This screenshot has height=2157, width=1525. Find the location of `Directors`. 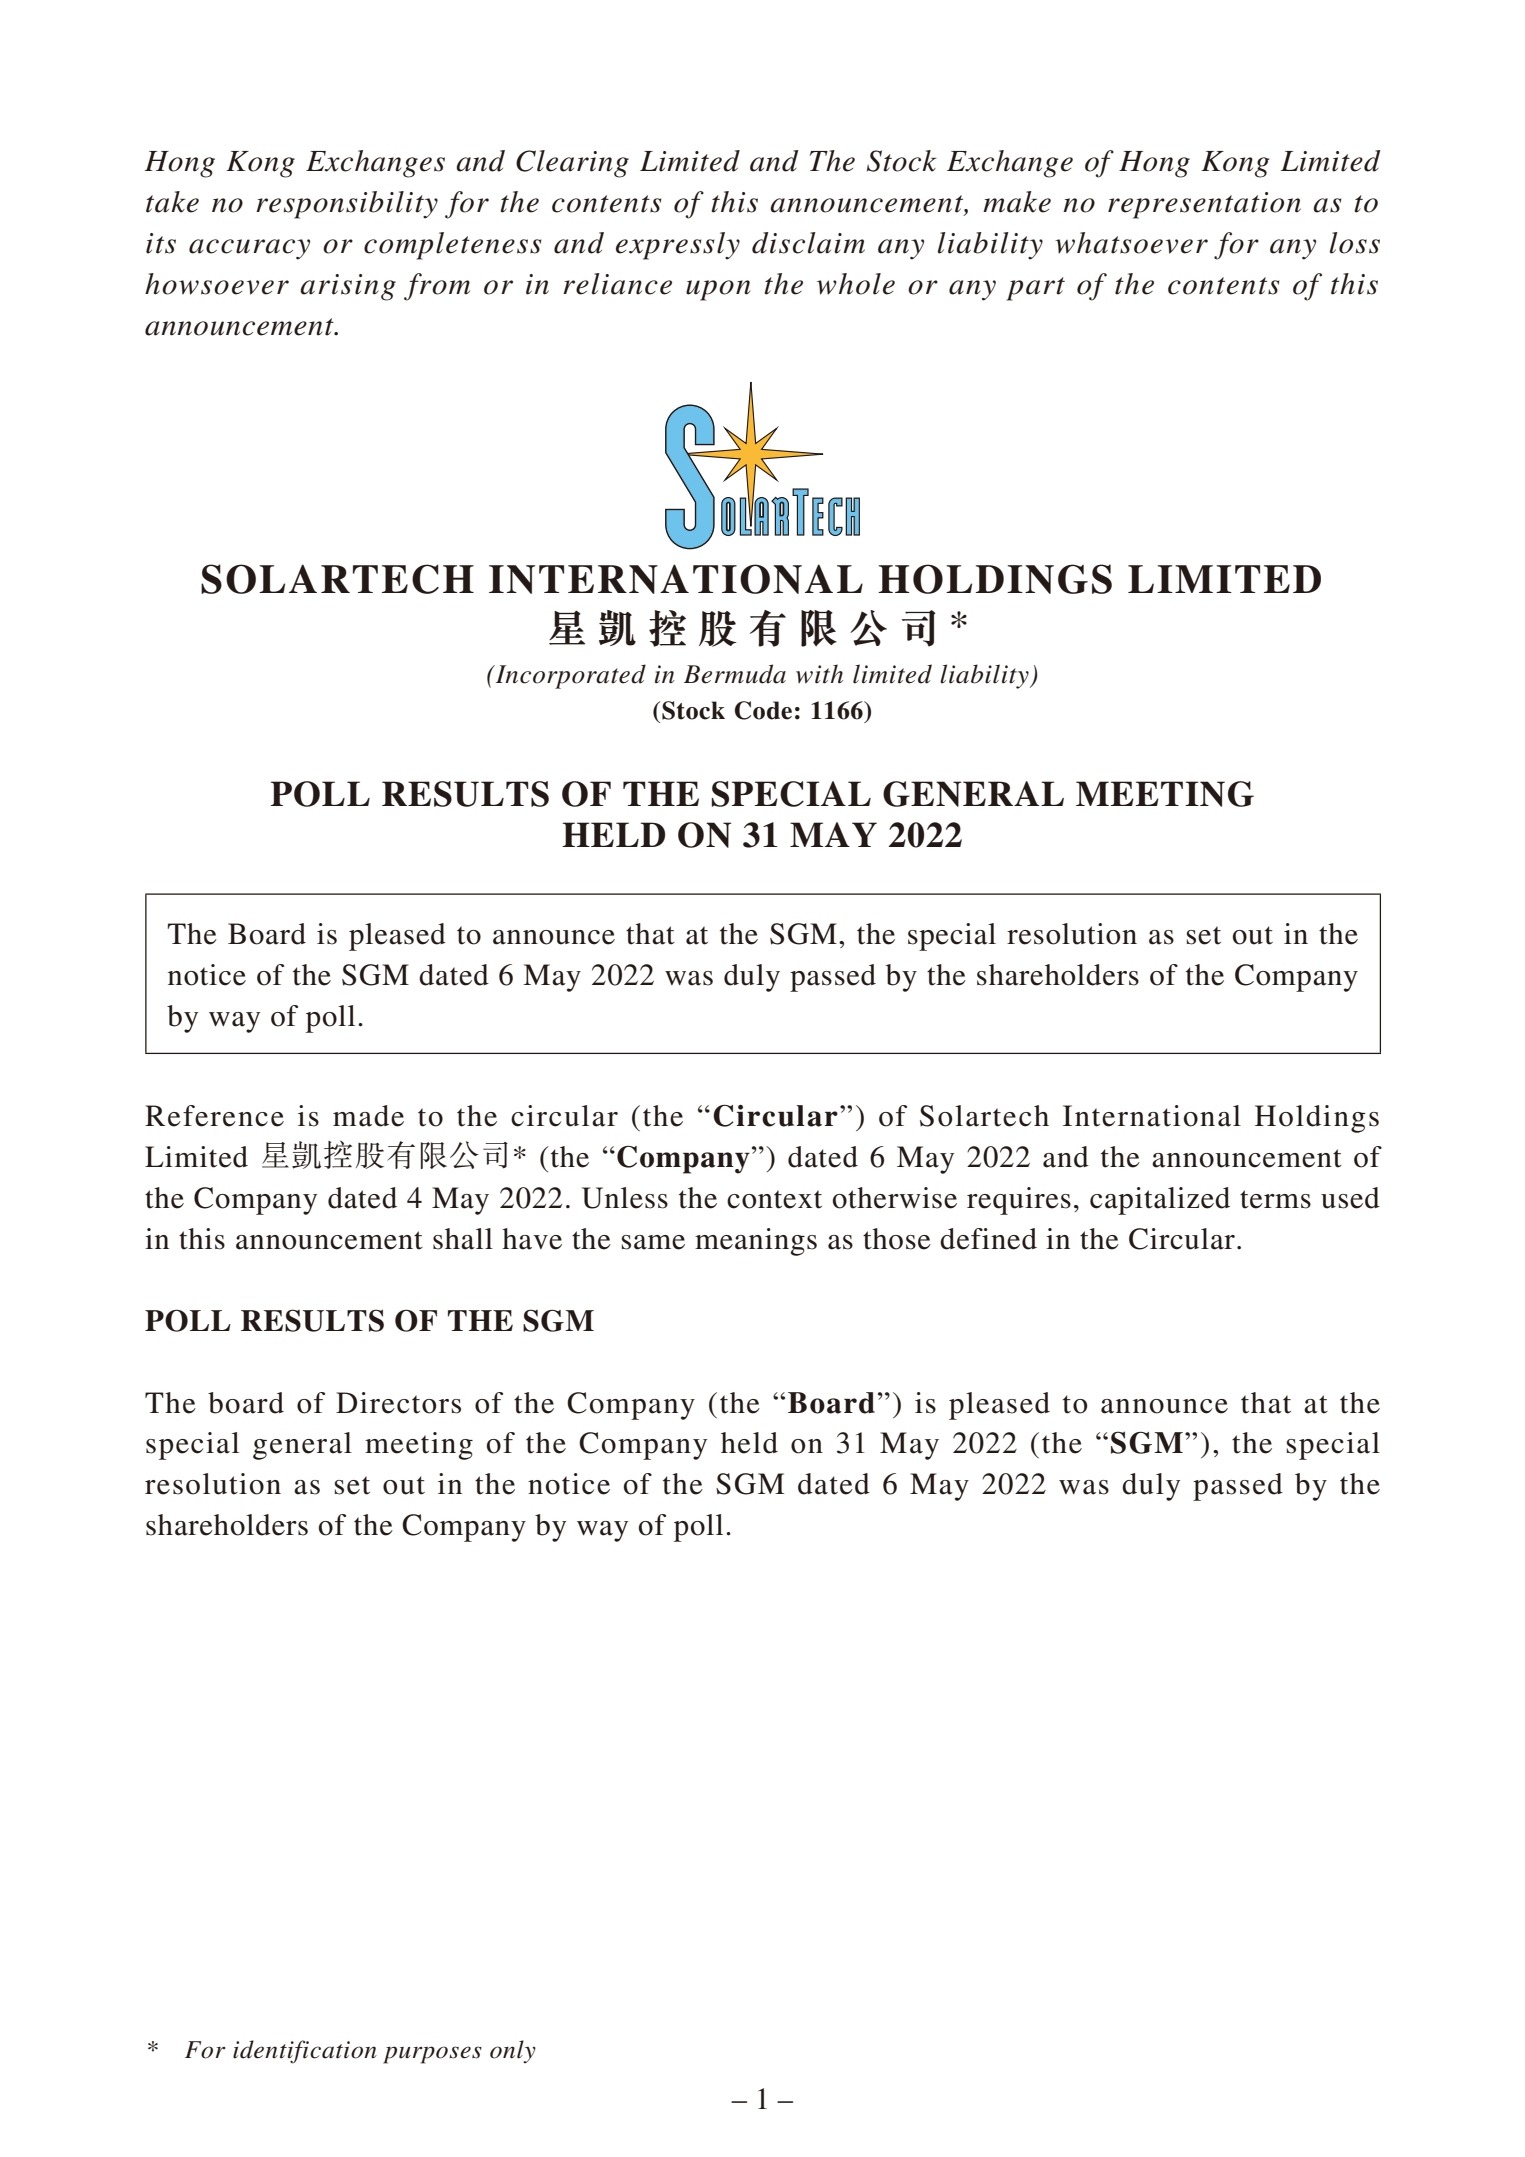

Directors is located at coordinates (398, 1403).
